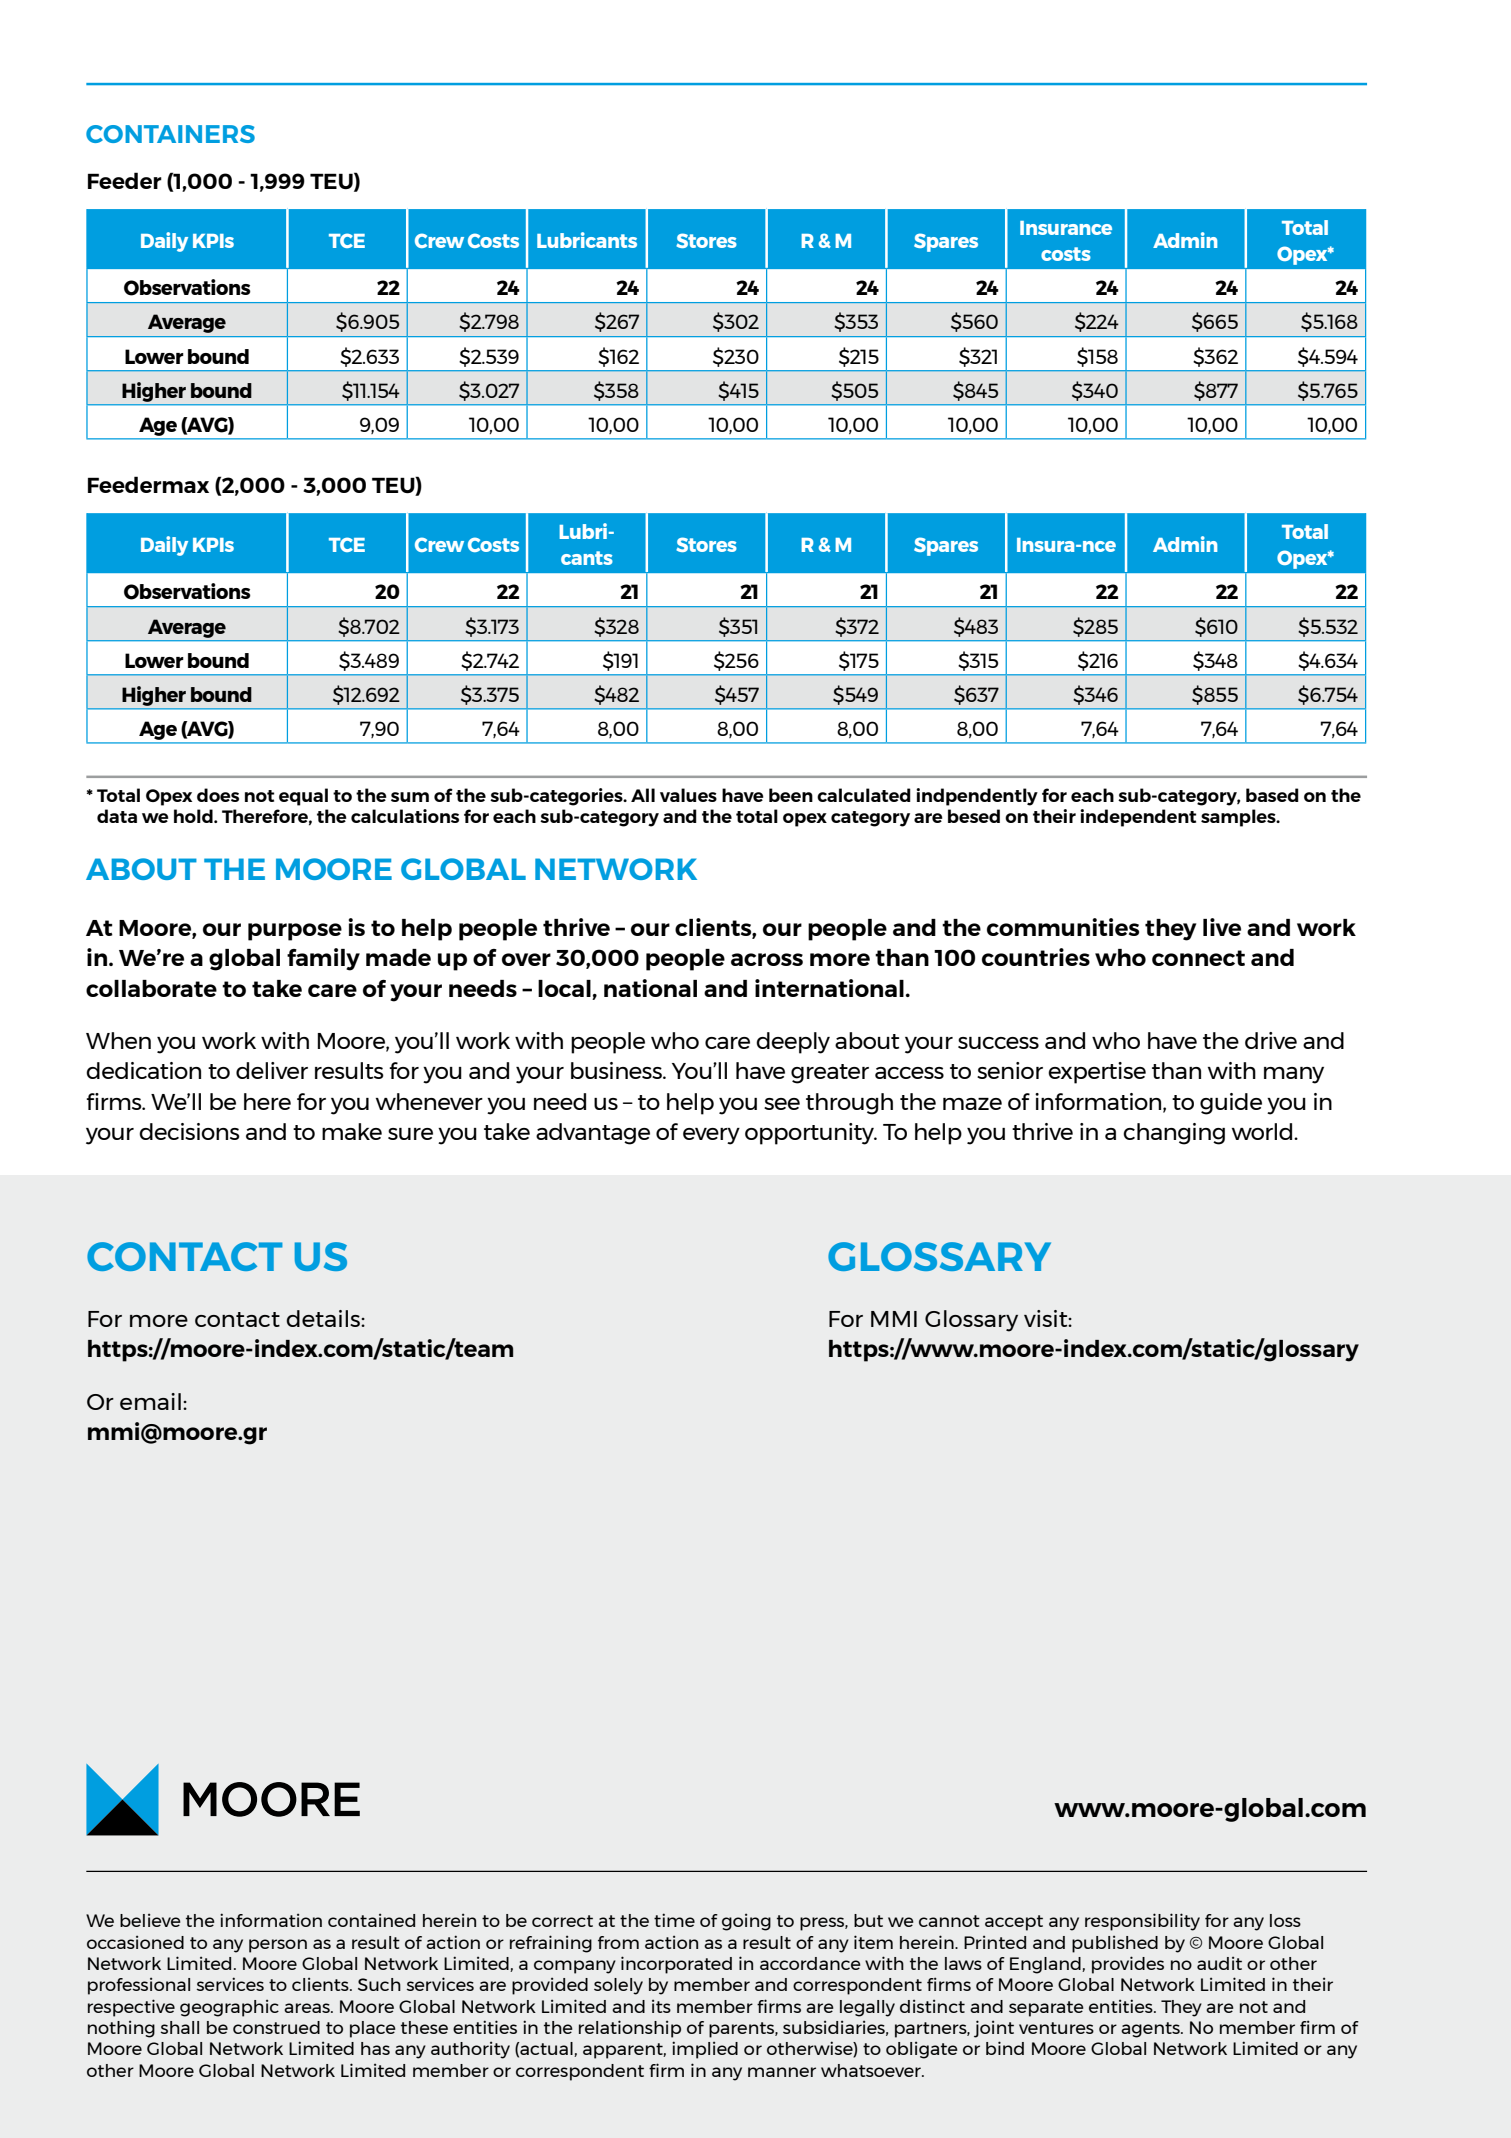 The width and height of the screenshot is (1511, 2138). Describe the element at coordinates (1174, 1134) in the screenshot. I see `changing` at that location.
